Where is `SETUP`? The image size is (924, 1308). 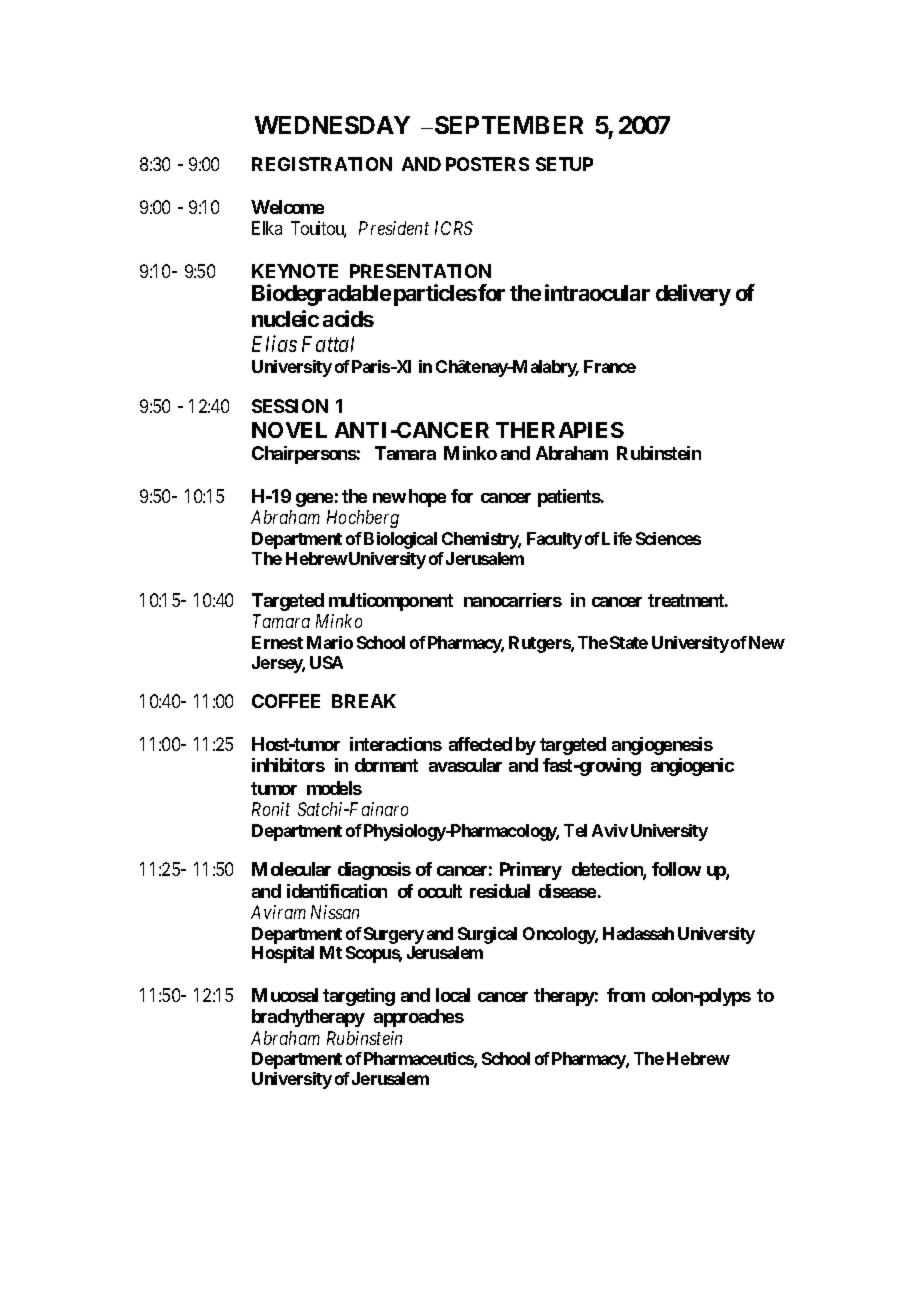 SETUP is located at coordinates (564, 164).
